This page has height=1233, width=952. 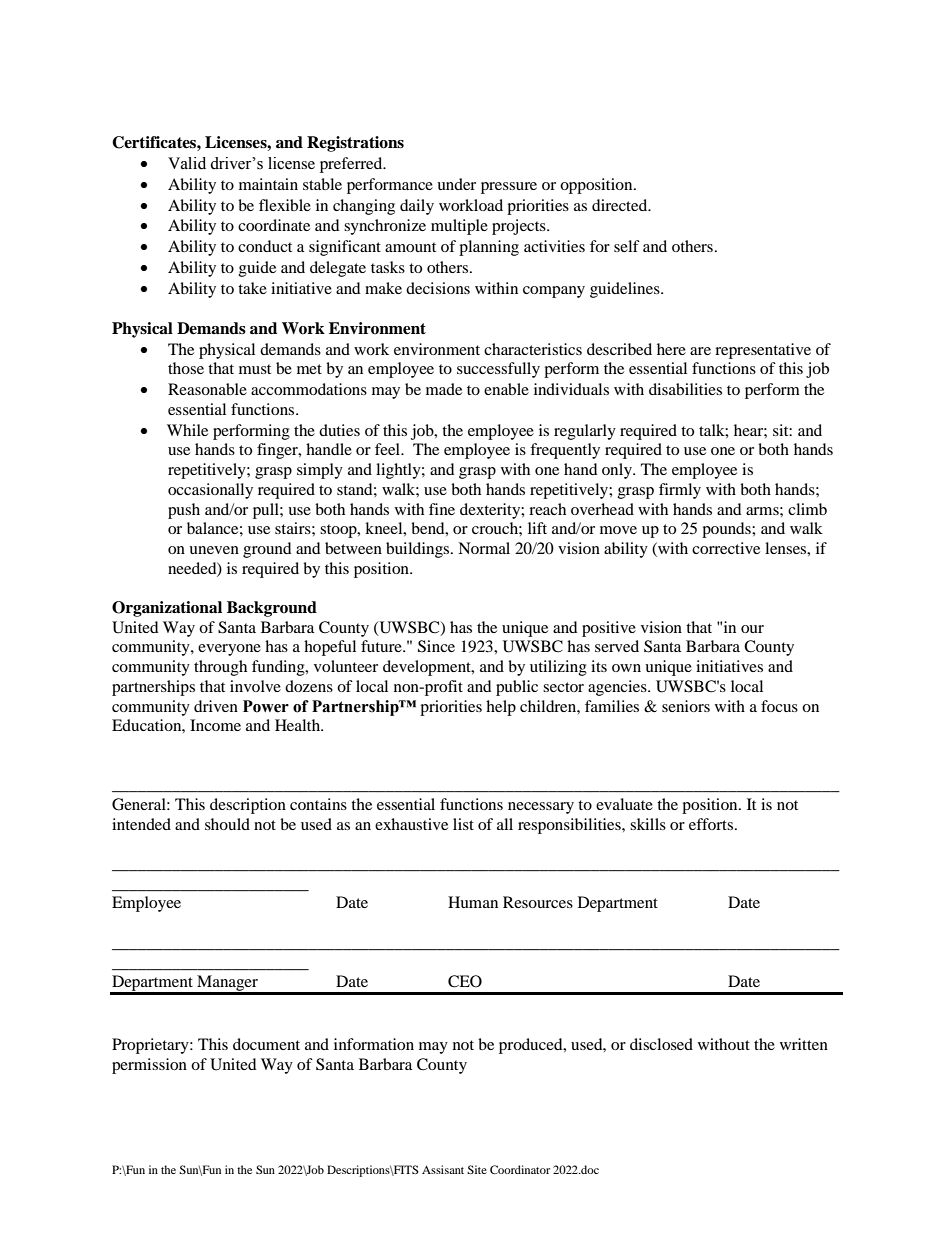 I want to click on permission, so click(x=149, y=1066).
